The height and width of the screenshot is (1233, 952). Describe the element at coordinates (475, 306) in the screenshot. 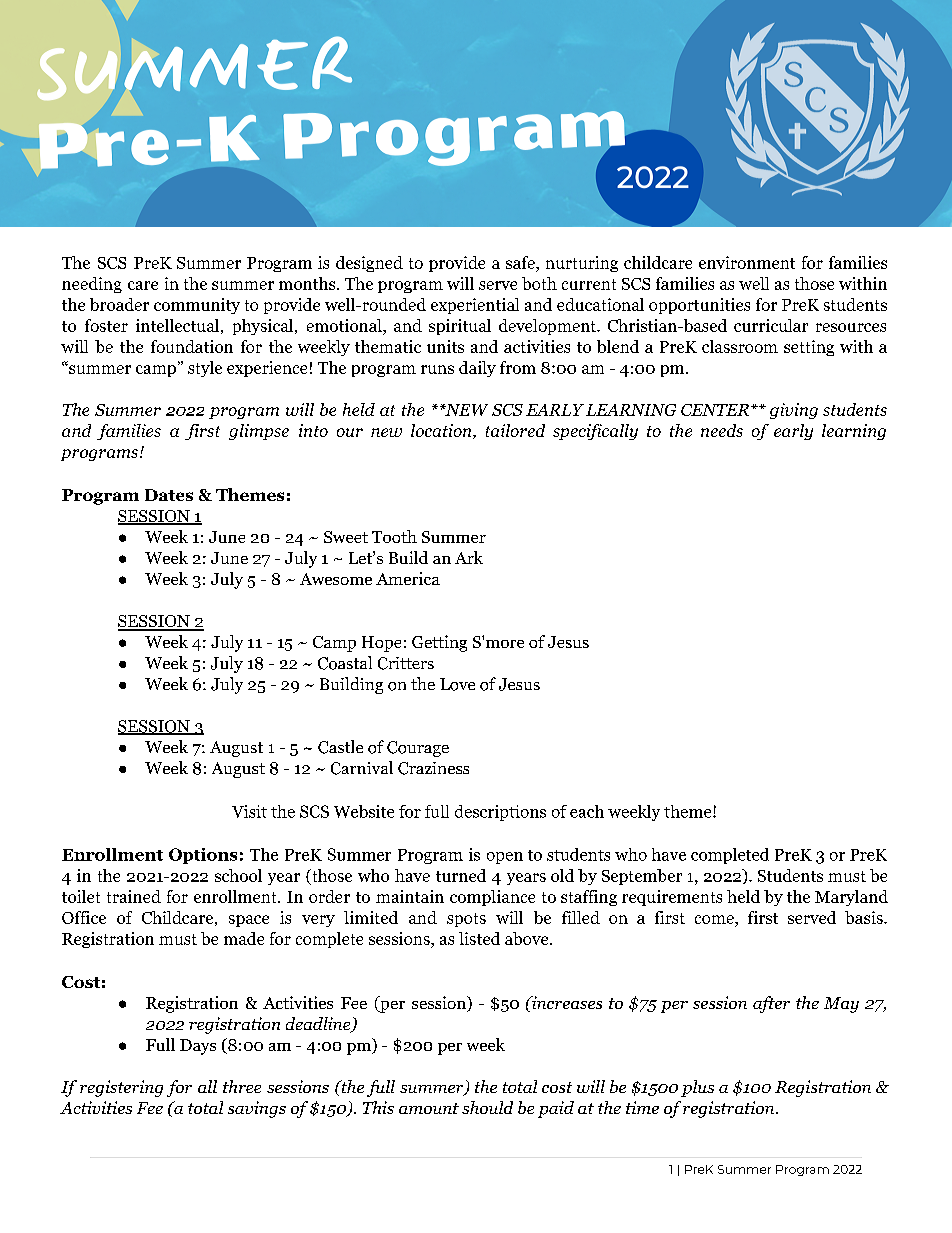

I see `experiential` at that location.
